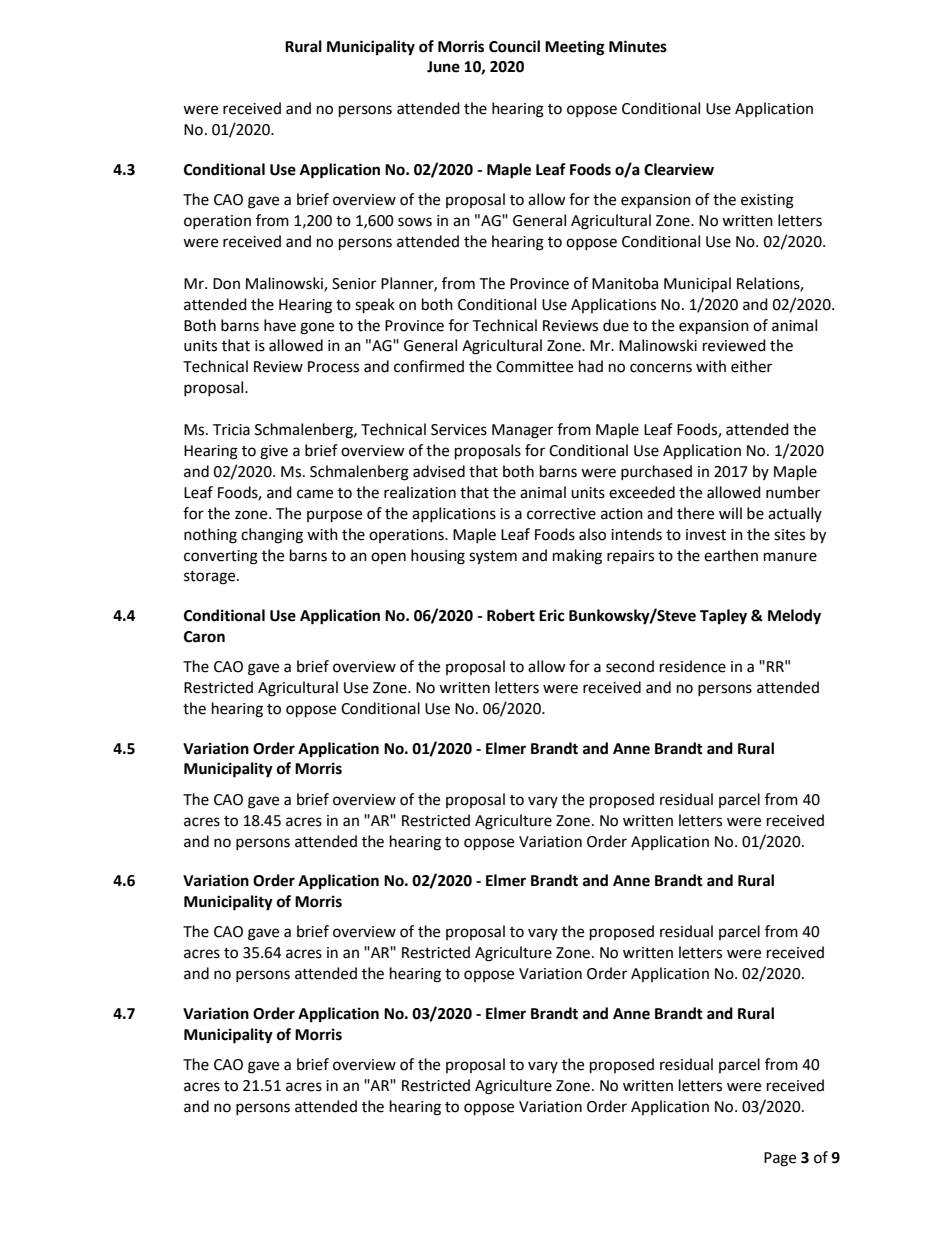  I want to click on Tapley, so click(723, 617).
